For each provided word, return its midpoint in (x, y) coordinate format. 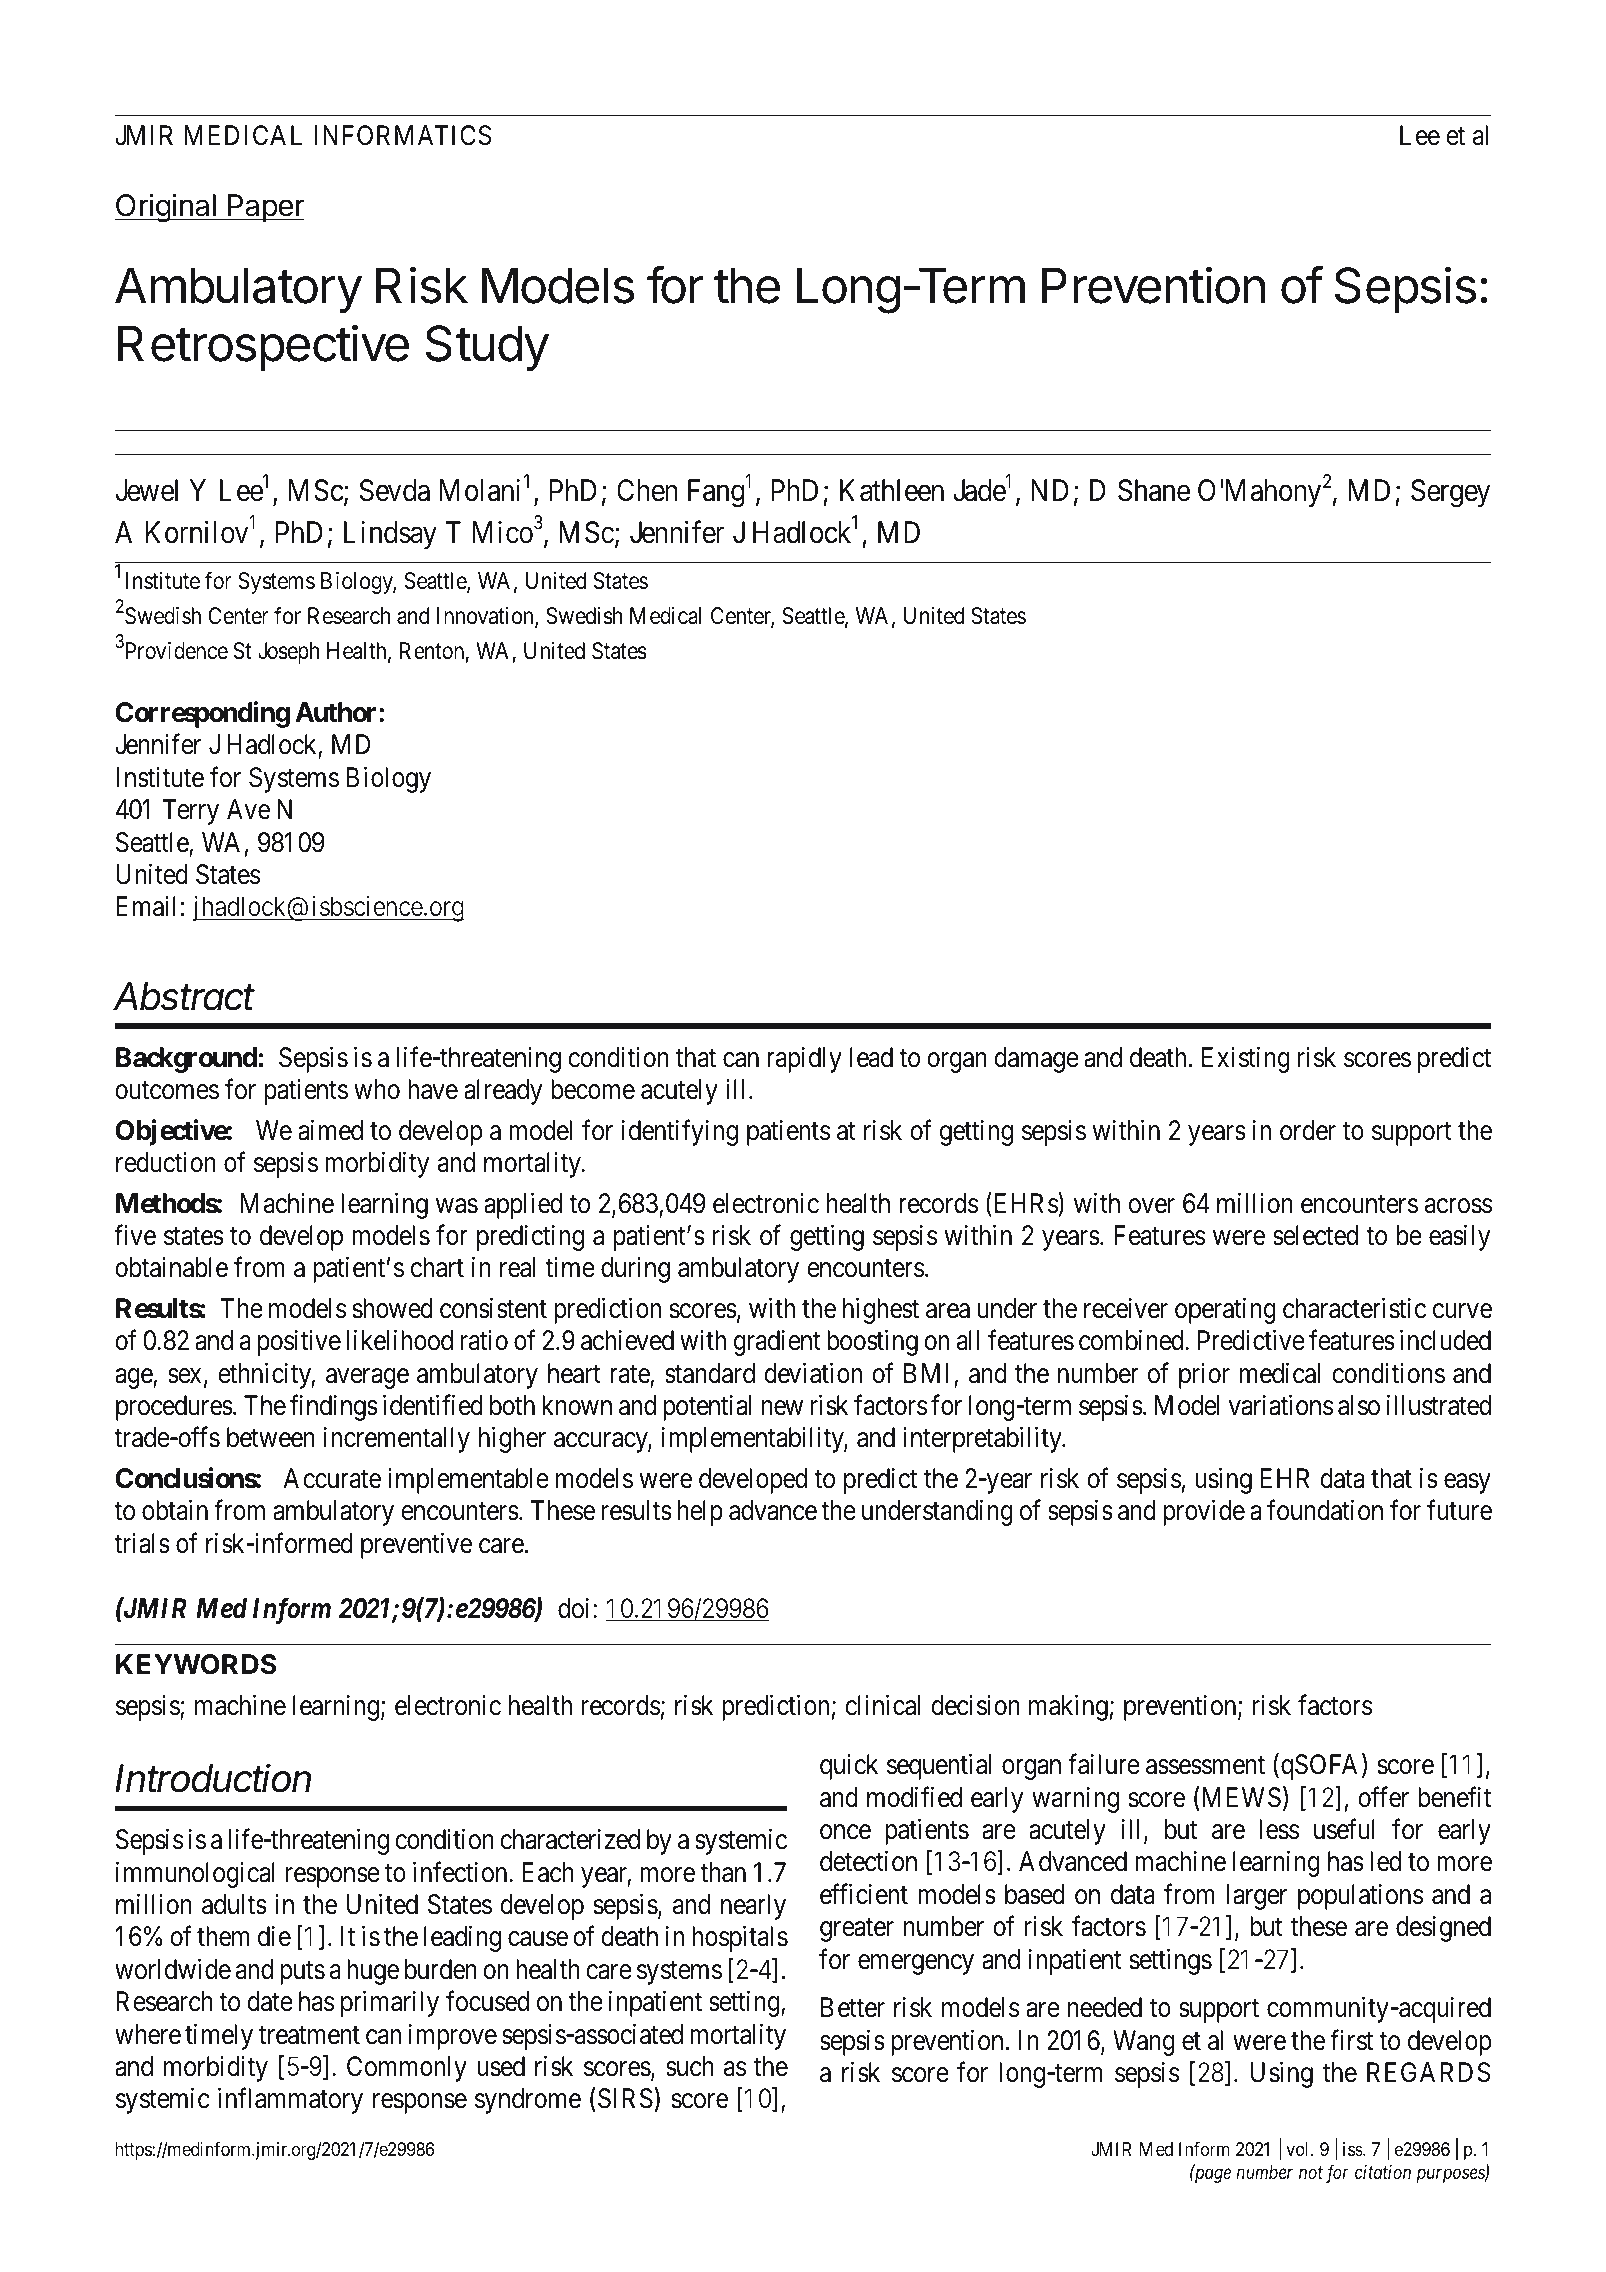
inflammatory (290, 2101)
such (690, 2066)
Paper (265, 208)
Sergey (1450, 493)
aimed (330, 1130)
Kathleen (892, 490)
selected (1315, 1235)
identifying (680, 1132)
